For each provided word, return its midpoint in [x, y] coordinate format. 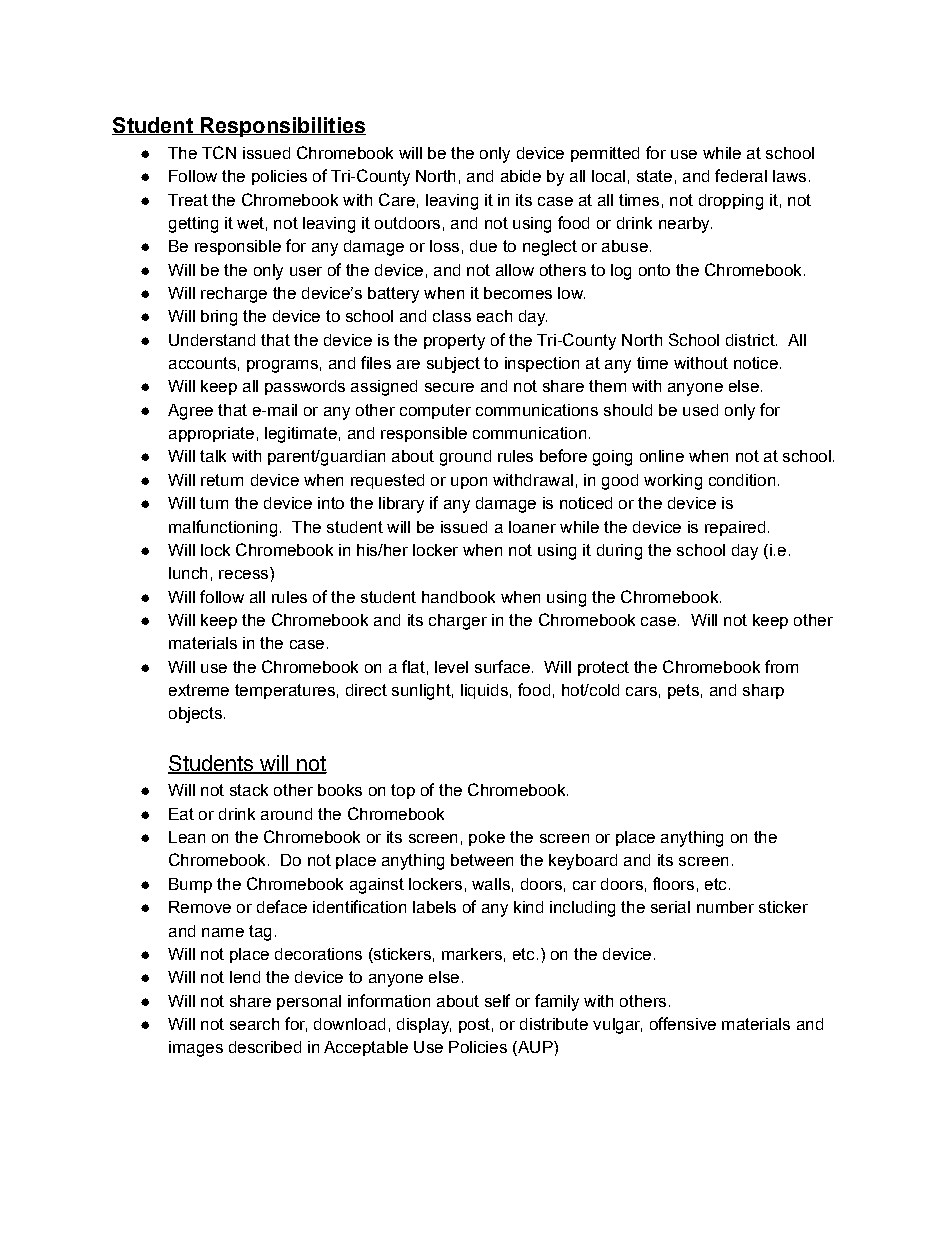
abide [521, 176]
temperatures [285, 691]
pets [683, 691]
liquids [484, 691]
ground [465, 458]
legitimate [301, 435]
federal [741, 175]
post [474, 1025]
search [254, 1024]
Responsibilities [282, 127]
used [700, 410]
